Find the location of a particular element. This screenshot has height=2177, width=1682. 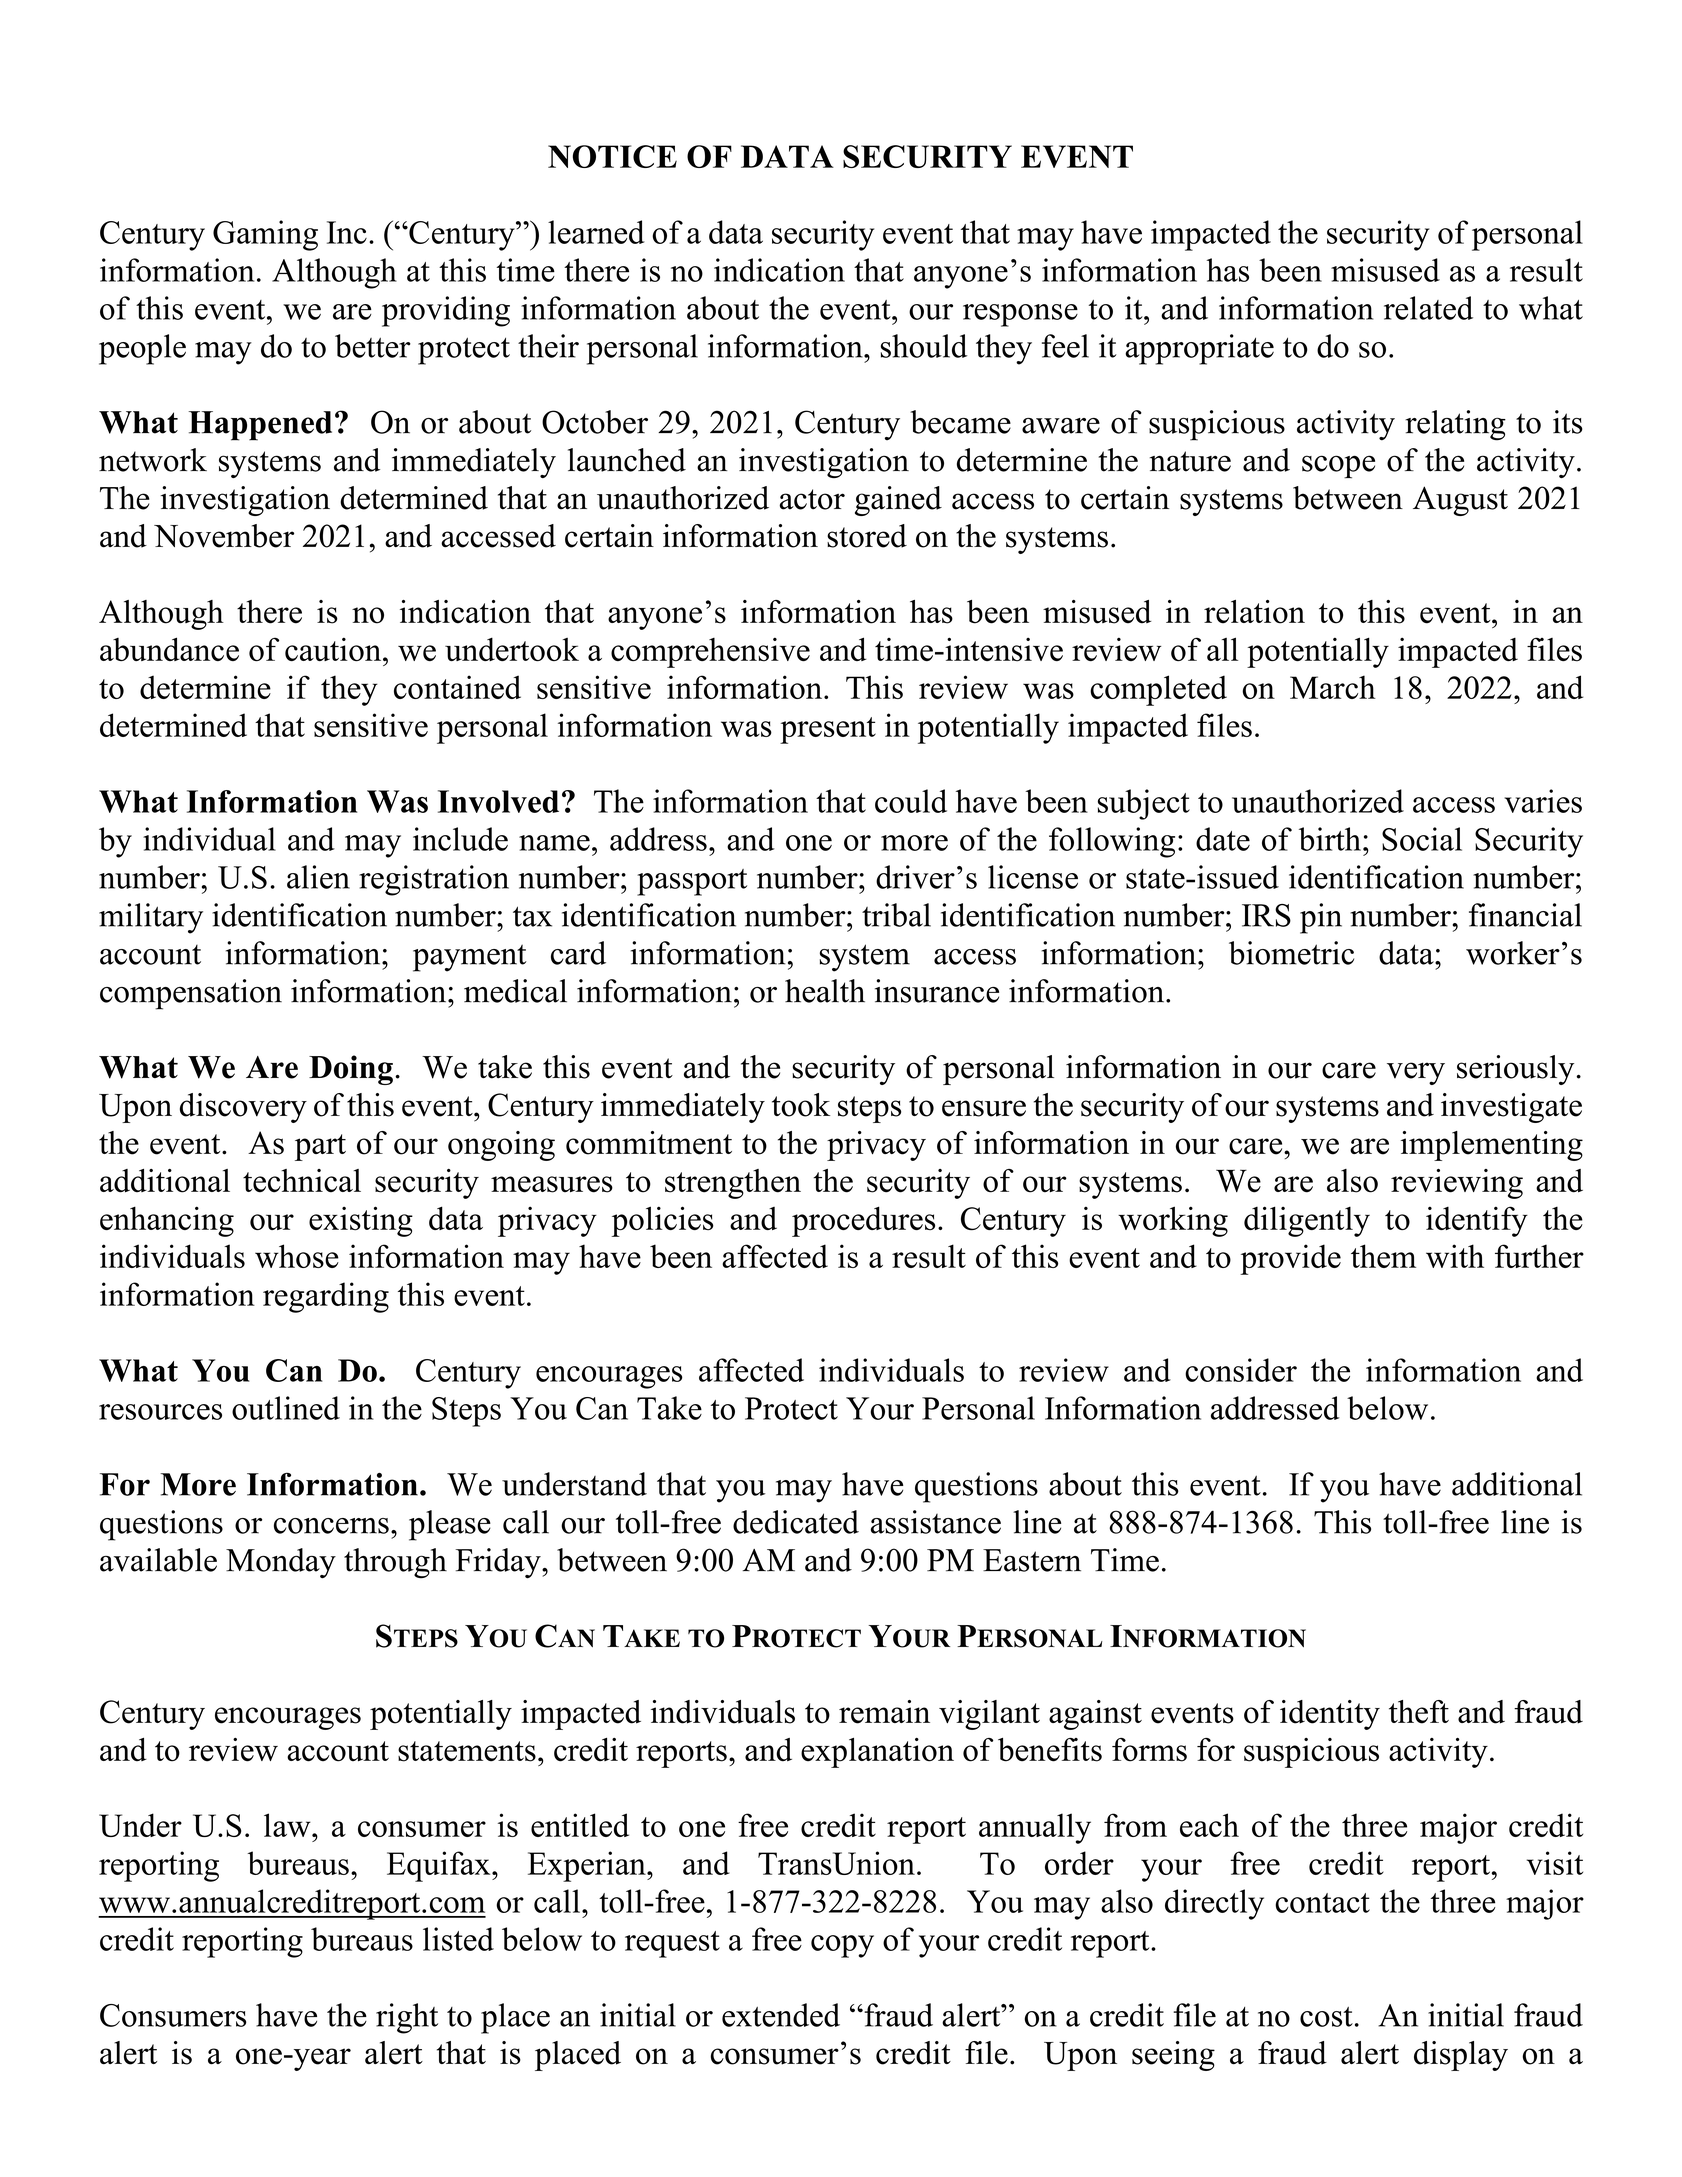

extended is located at coordinates (781, 2015).
